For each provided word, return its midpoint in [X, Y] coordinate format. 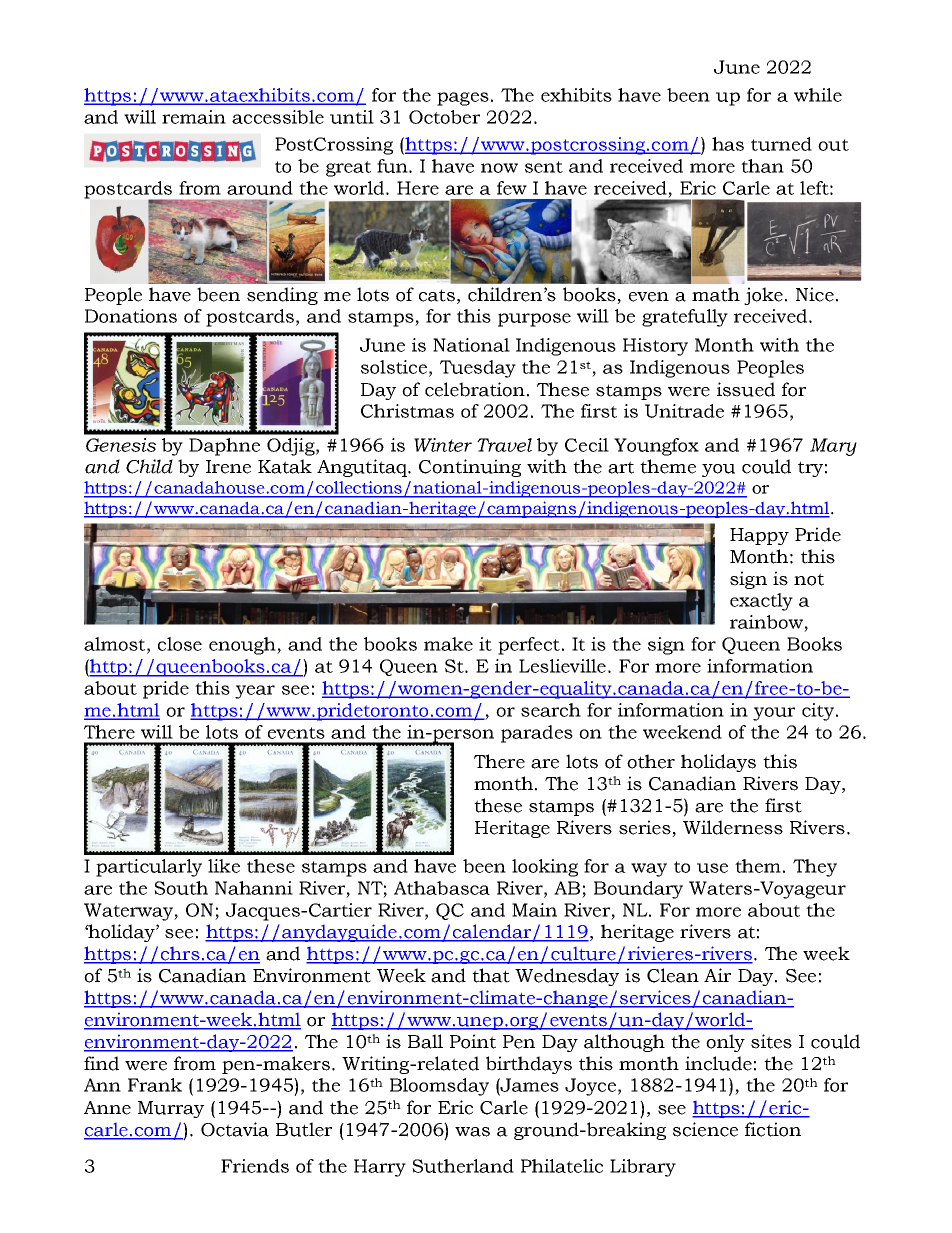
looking [545, 868]
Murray [171, 1109]
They [815, 868]
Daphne [224, 447]
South [181, 888]
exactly [761, 602]
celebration [475, 389]
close [180, 644]
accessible [278, 117]
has [728, 144]
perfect [529, 646]
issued [746, 389]
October [444, 117]
